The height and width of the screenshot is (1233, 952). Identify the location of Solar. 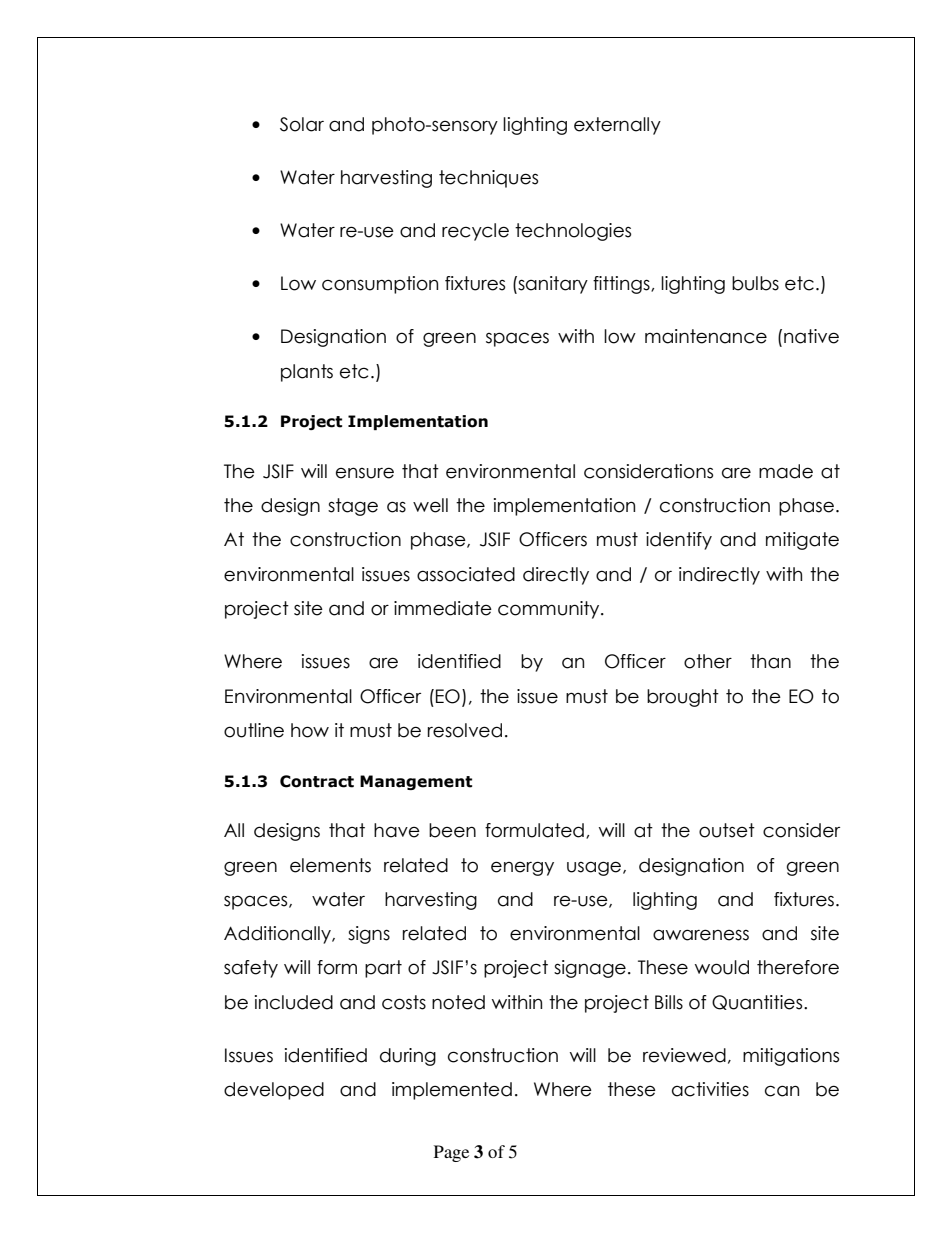
(302, 124).
